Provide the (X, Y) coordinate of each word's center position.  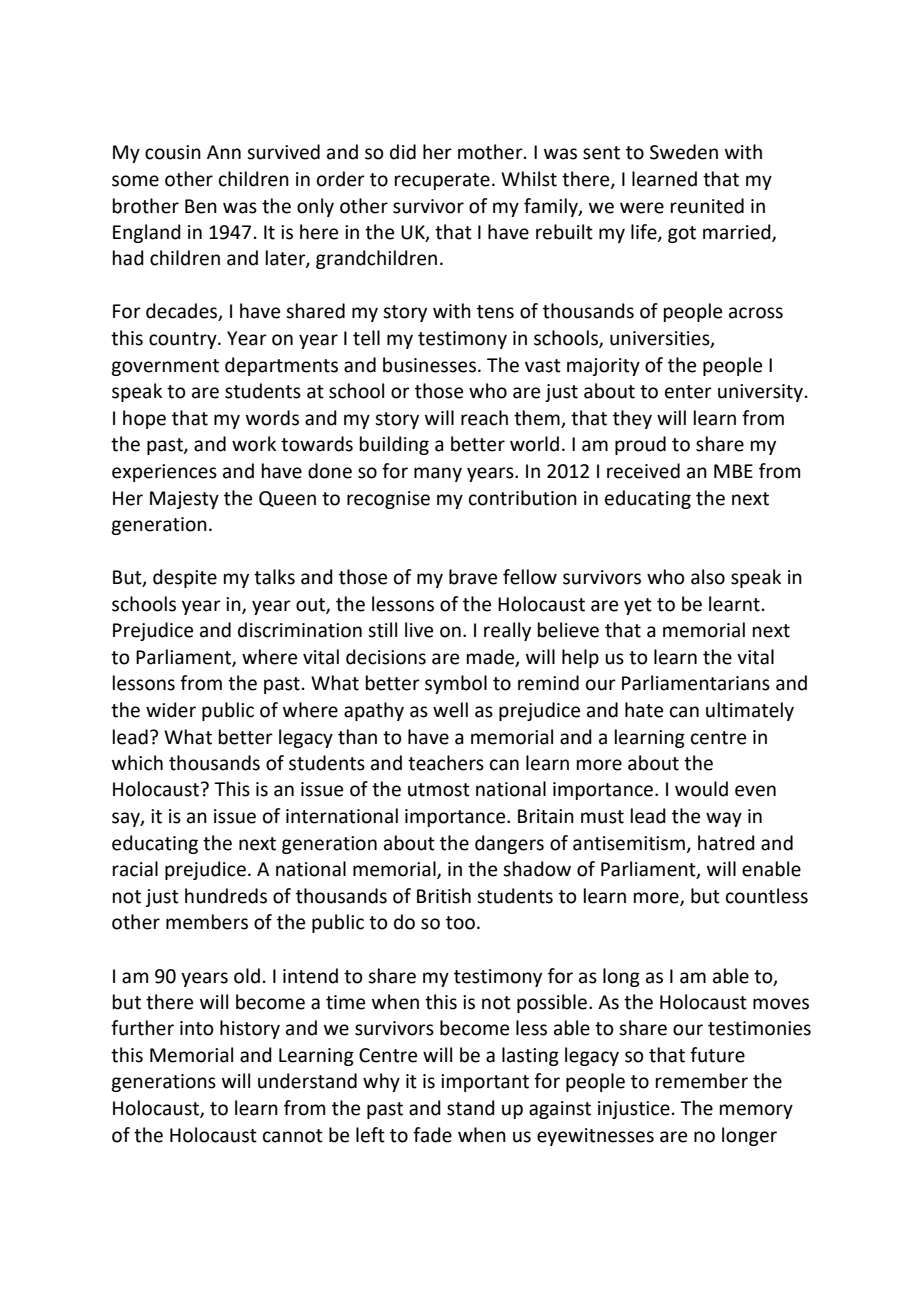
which (137, 763)
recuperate (442, 181)
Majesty (184, 500)
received (643, 471)
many (438, 474)
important (485, 1083)
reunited (707, 206)
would (701, 789)
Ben (201, 206)
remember (702, 1081)
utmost (439, 790)
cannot (293, 1136)
